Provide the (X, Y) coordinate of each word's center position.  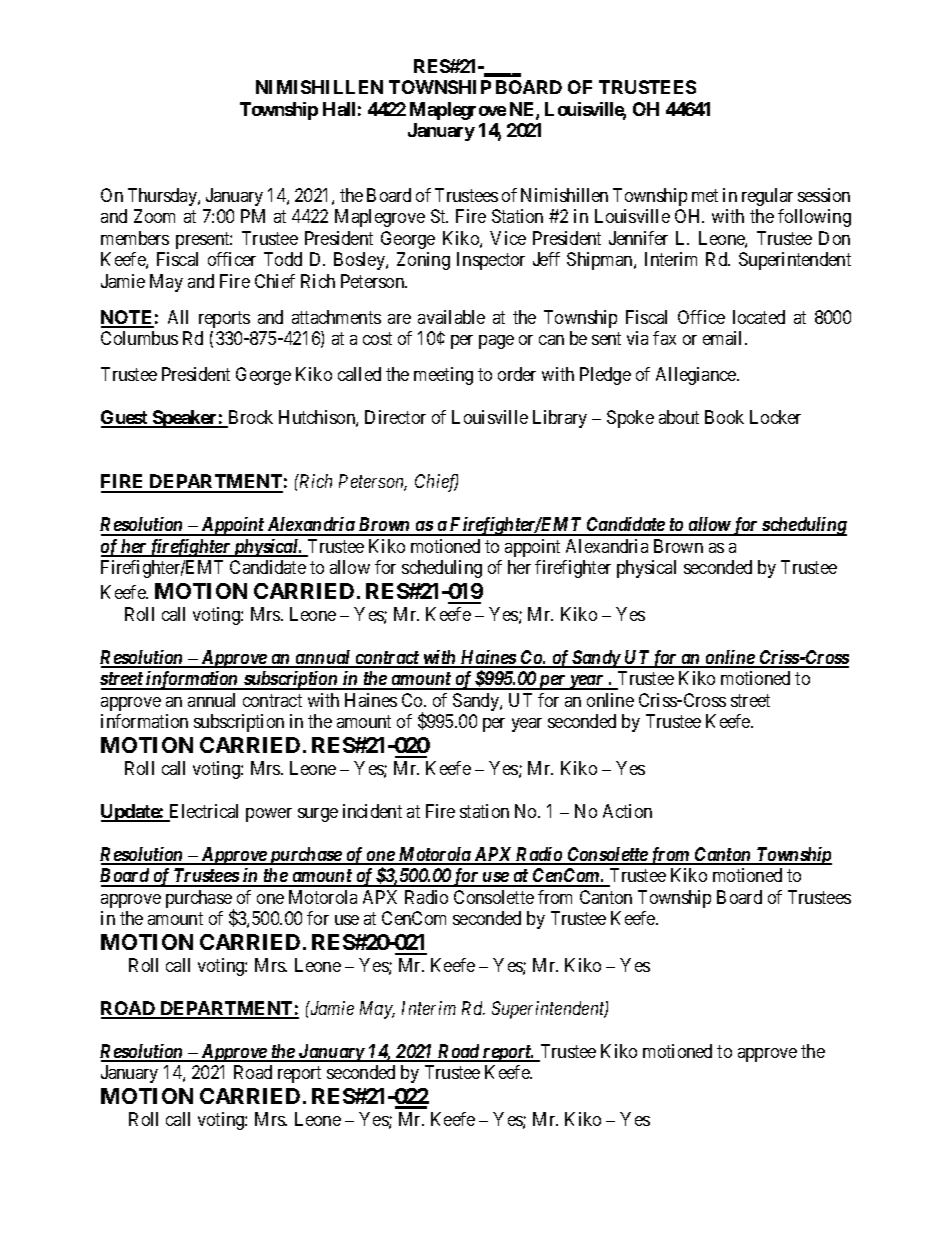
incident (372, 811)
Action (627, 811)
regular (767, 197)
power (269, 815)
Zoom (154, 216)
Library (560, 419)
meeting (443, 376)
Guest (125, 418)
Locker (775, 417)
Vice (508, 238)
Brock (249, 418)
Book (724, 417)
